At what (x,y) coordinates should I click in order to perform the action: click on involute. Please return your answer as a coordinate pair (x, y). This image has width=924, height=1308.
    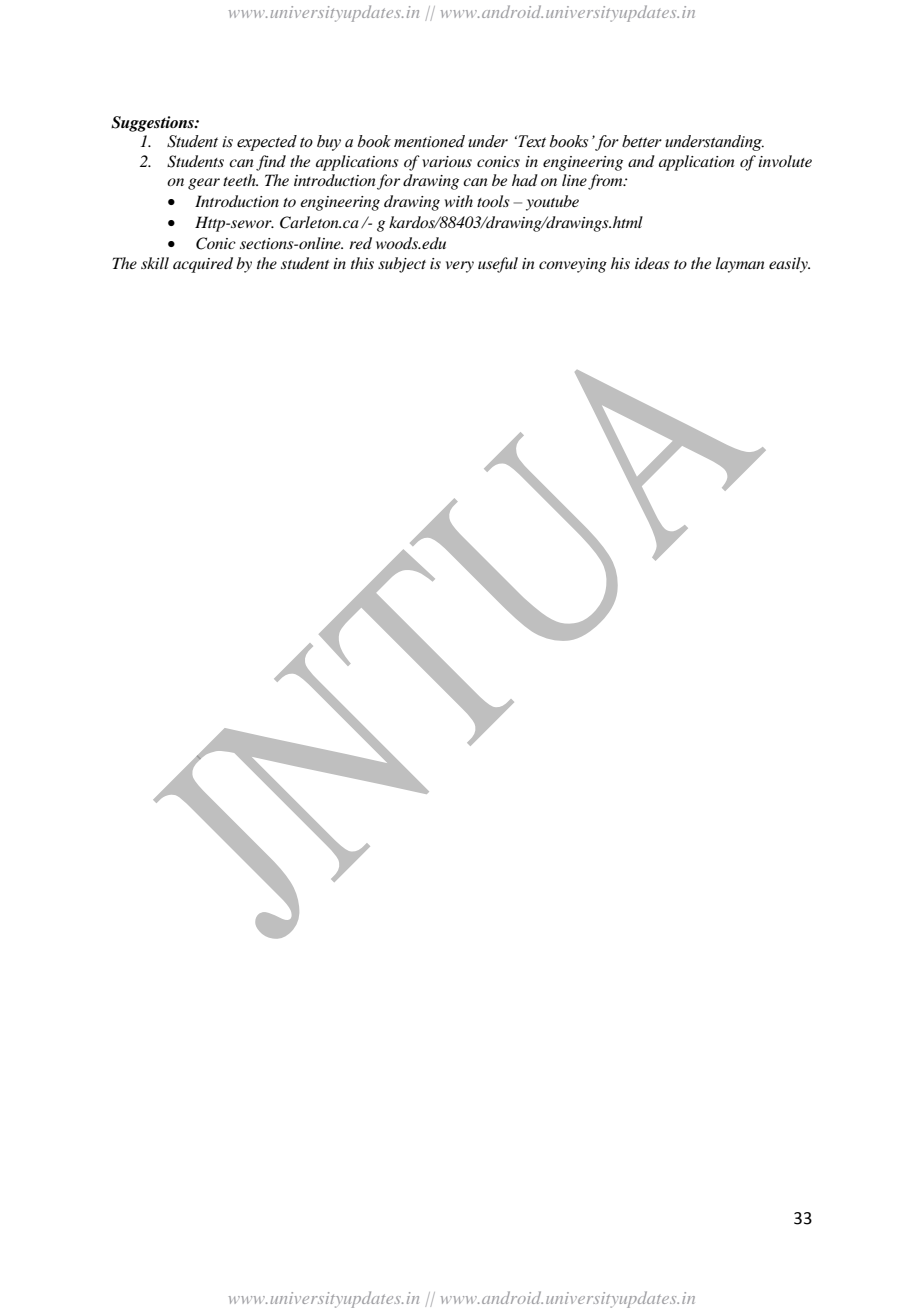
    Looking at the image, I should click on (785, 161).
